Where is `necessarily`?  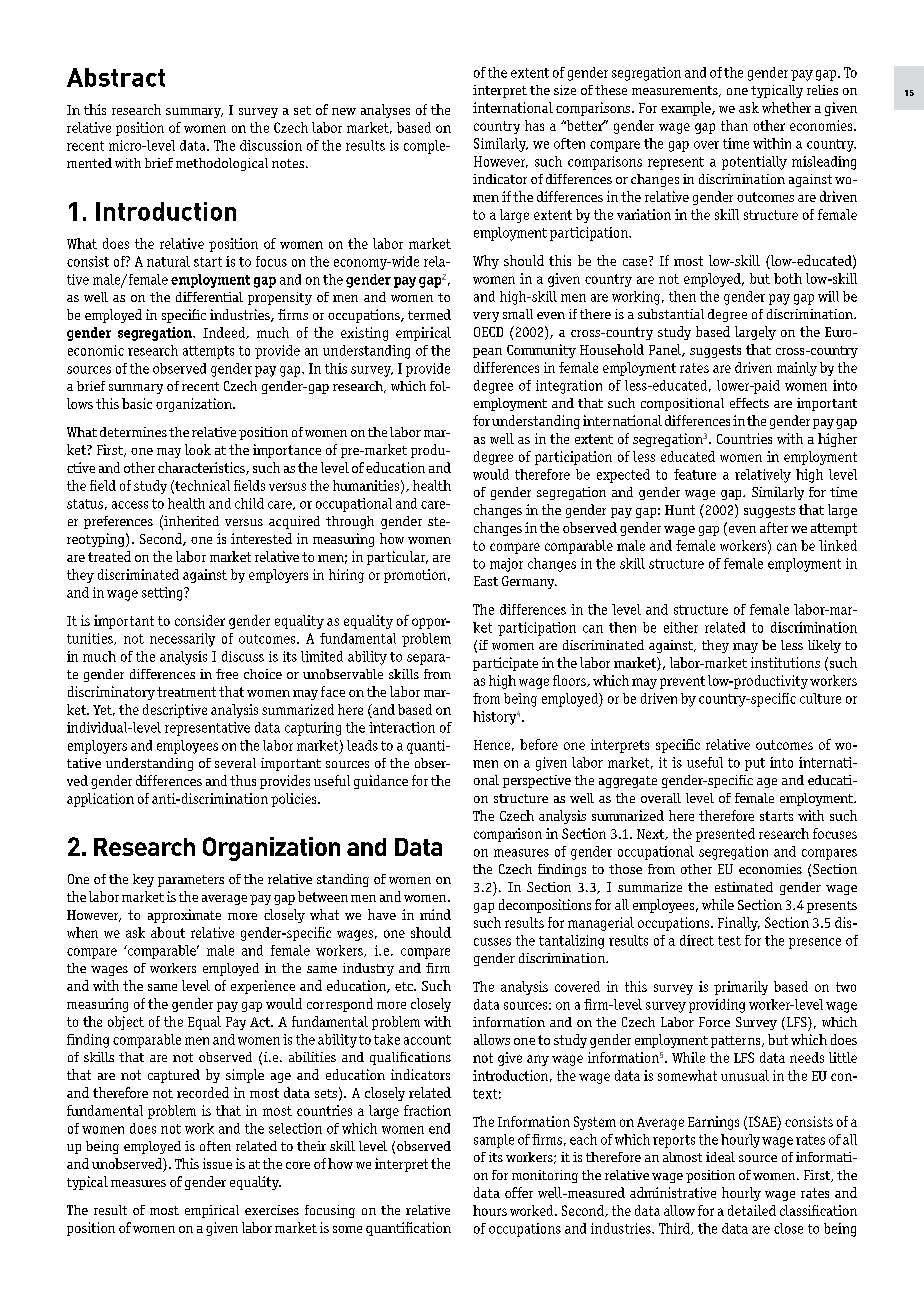 necessarily is located at coordinates (182, 640).
